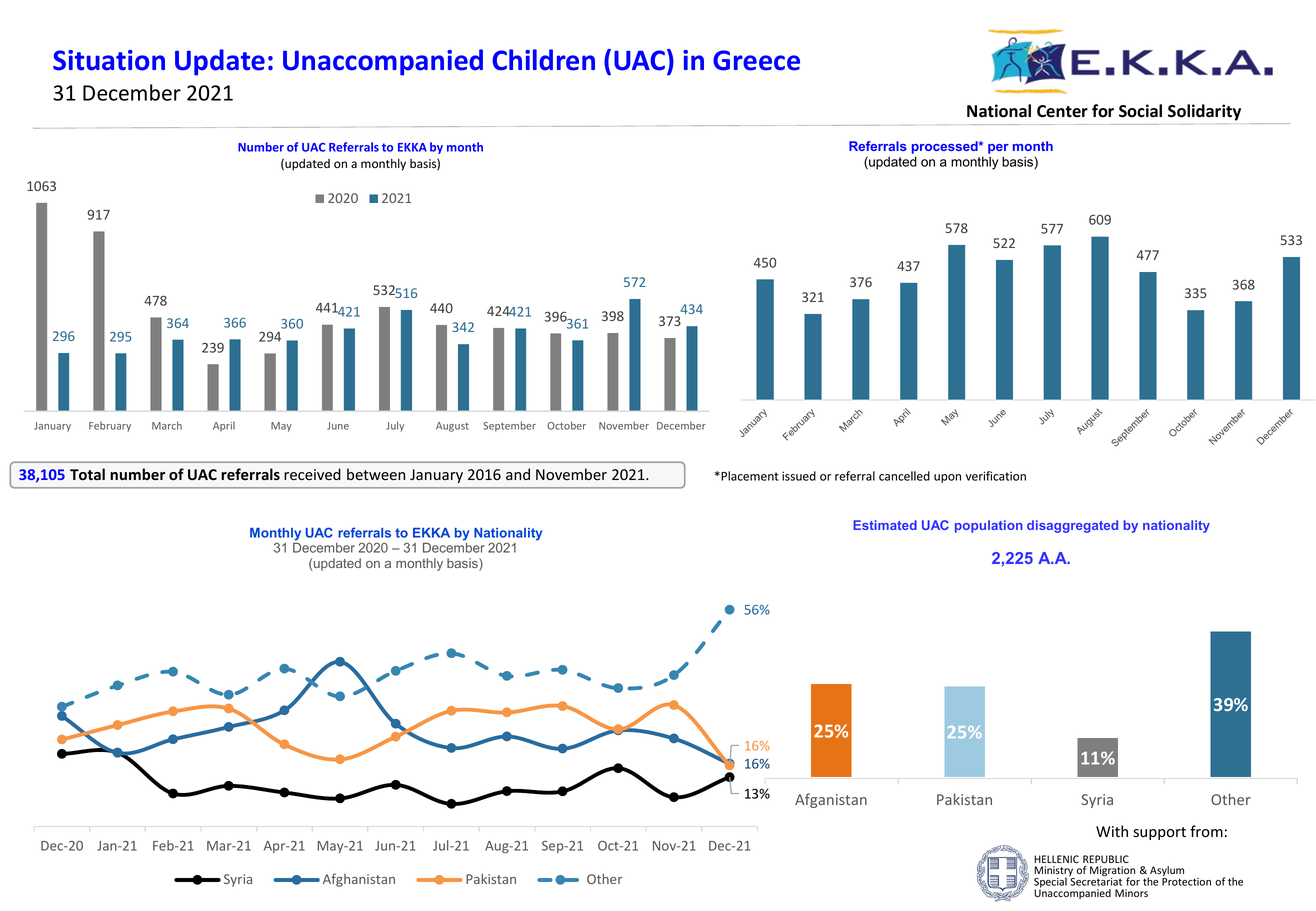 This screenshot has width=1316, height=911. I want to click on Situation, so click(109, 60).
